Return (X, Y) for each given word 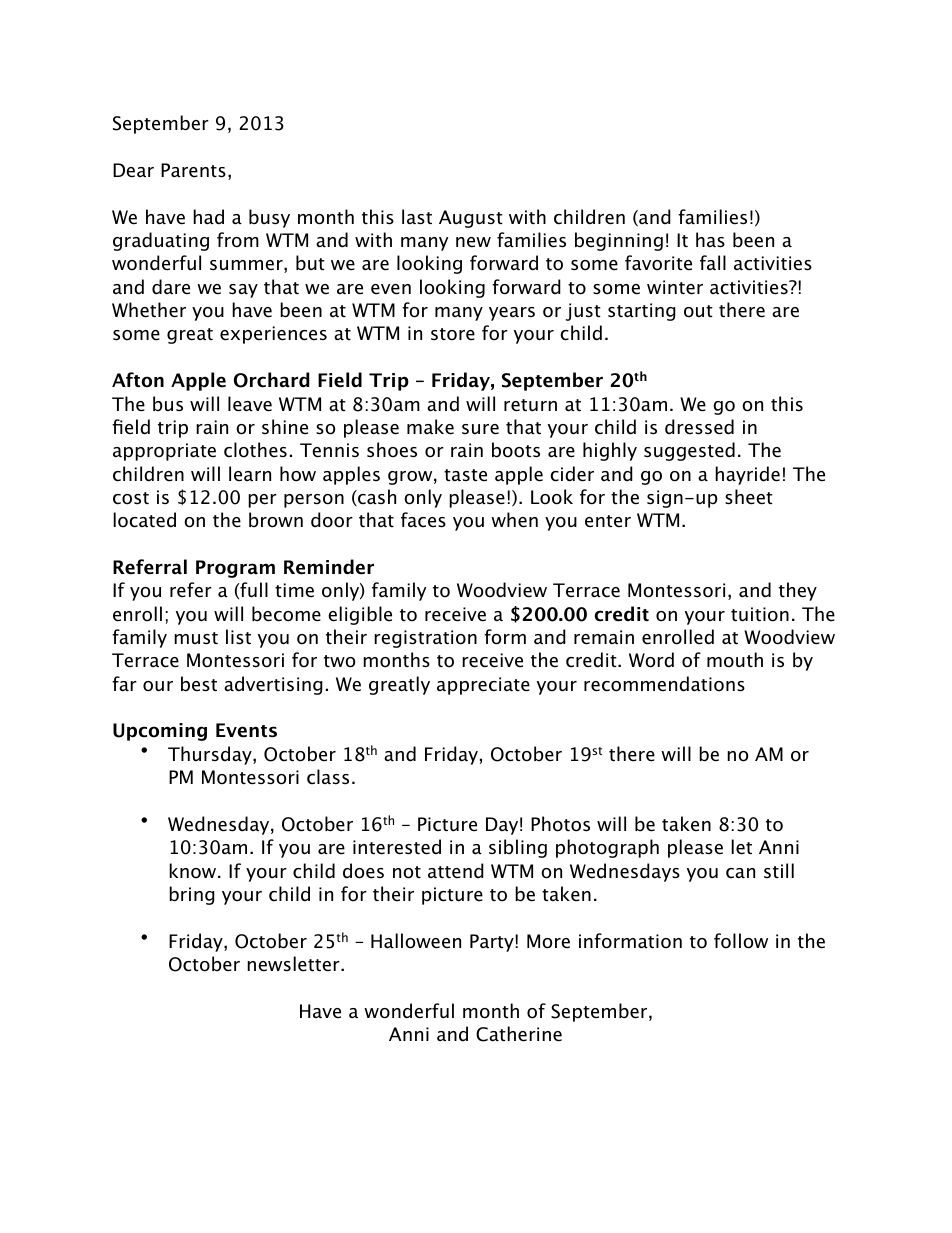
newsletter (294, 964)
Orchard (271, 380)
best (199, 684)
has (710, 240)
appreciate (483, 686)
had (208, 217)
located (144, 520)
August (471, 219)
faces (423, 520)
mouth (735, 660)
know (194, 871)
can (740, 873)
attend (456, 871)
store (453, 334)
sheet (749, 497)
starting (642, 312)
